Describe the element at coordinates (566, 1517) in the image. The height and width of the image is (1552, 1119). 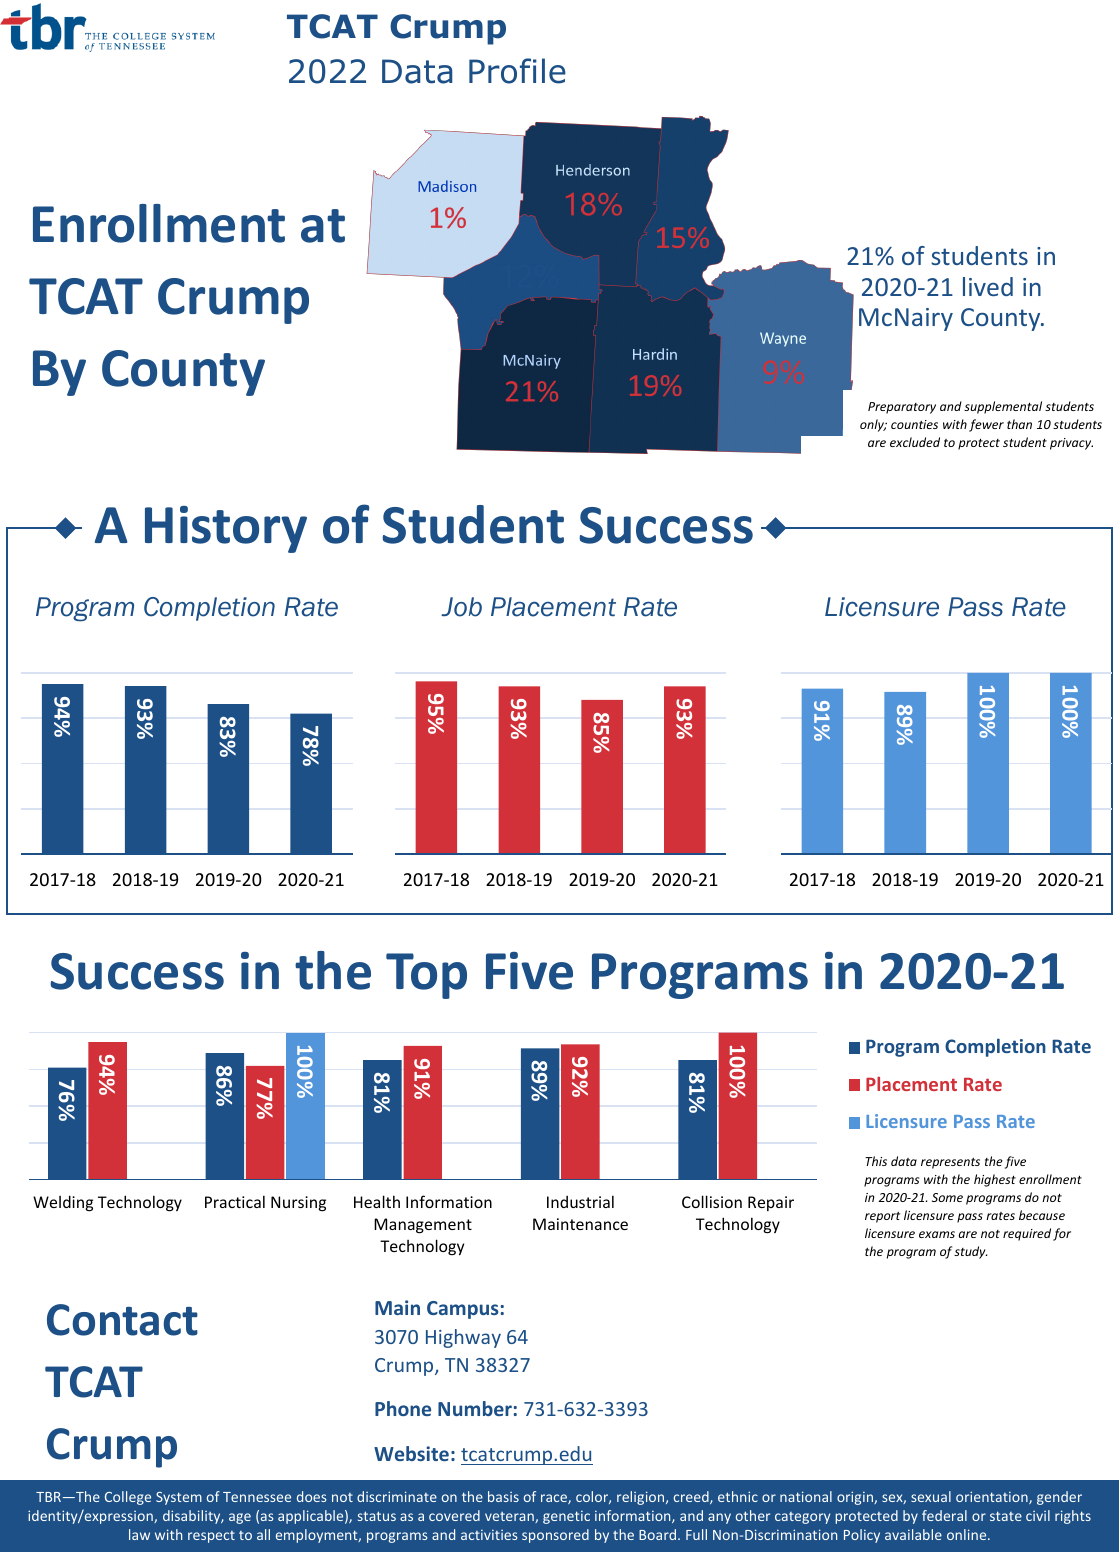
I see `genetic` at that location.
